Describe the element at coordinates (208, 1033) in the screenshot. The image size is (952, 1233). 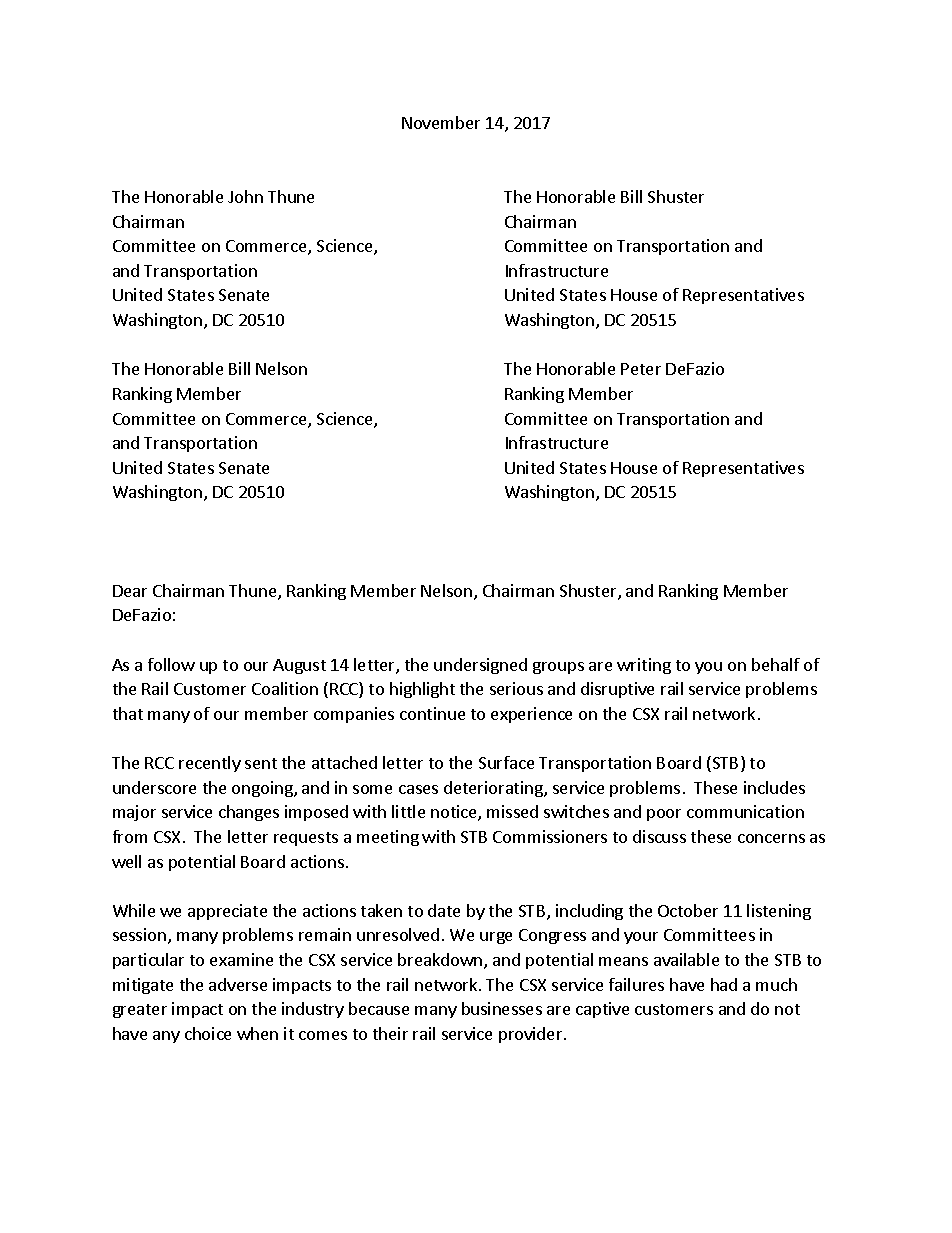
I see `choice` at that location.
